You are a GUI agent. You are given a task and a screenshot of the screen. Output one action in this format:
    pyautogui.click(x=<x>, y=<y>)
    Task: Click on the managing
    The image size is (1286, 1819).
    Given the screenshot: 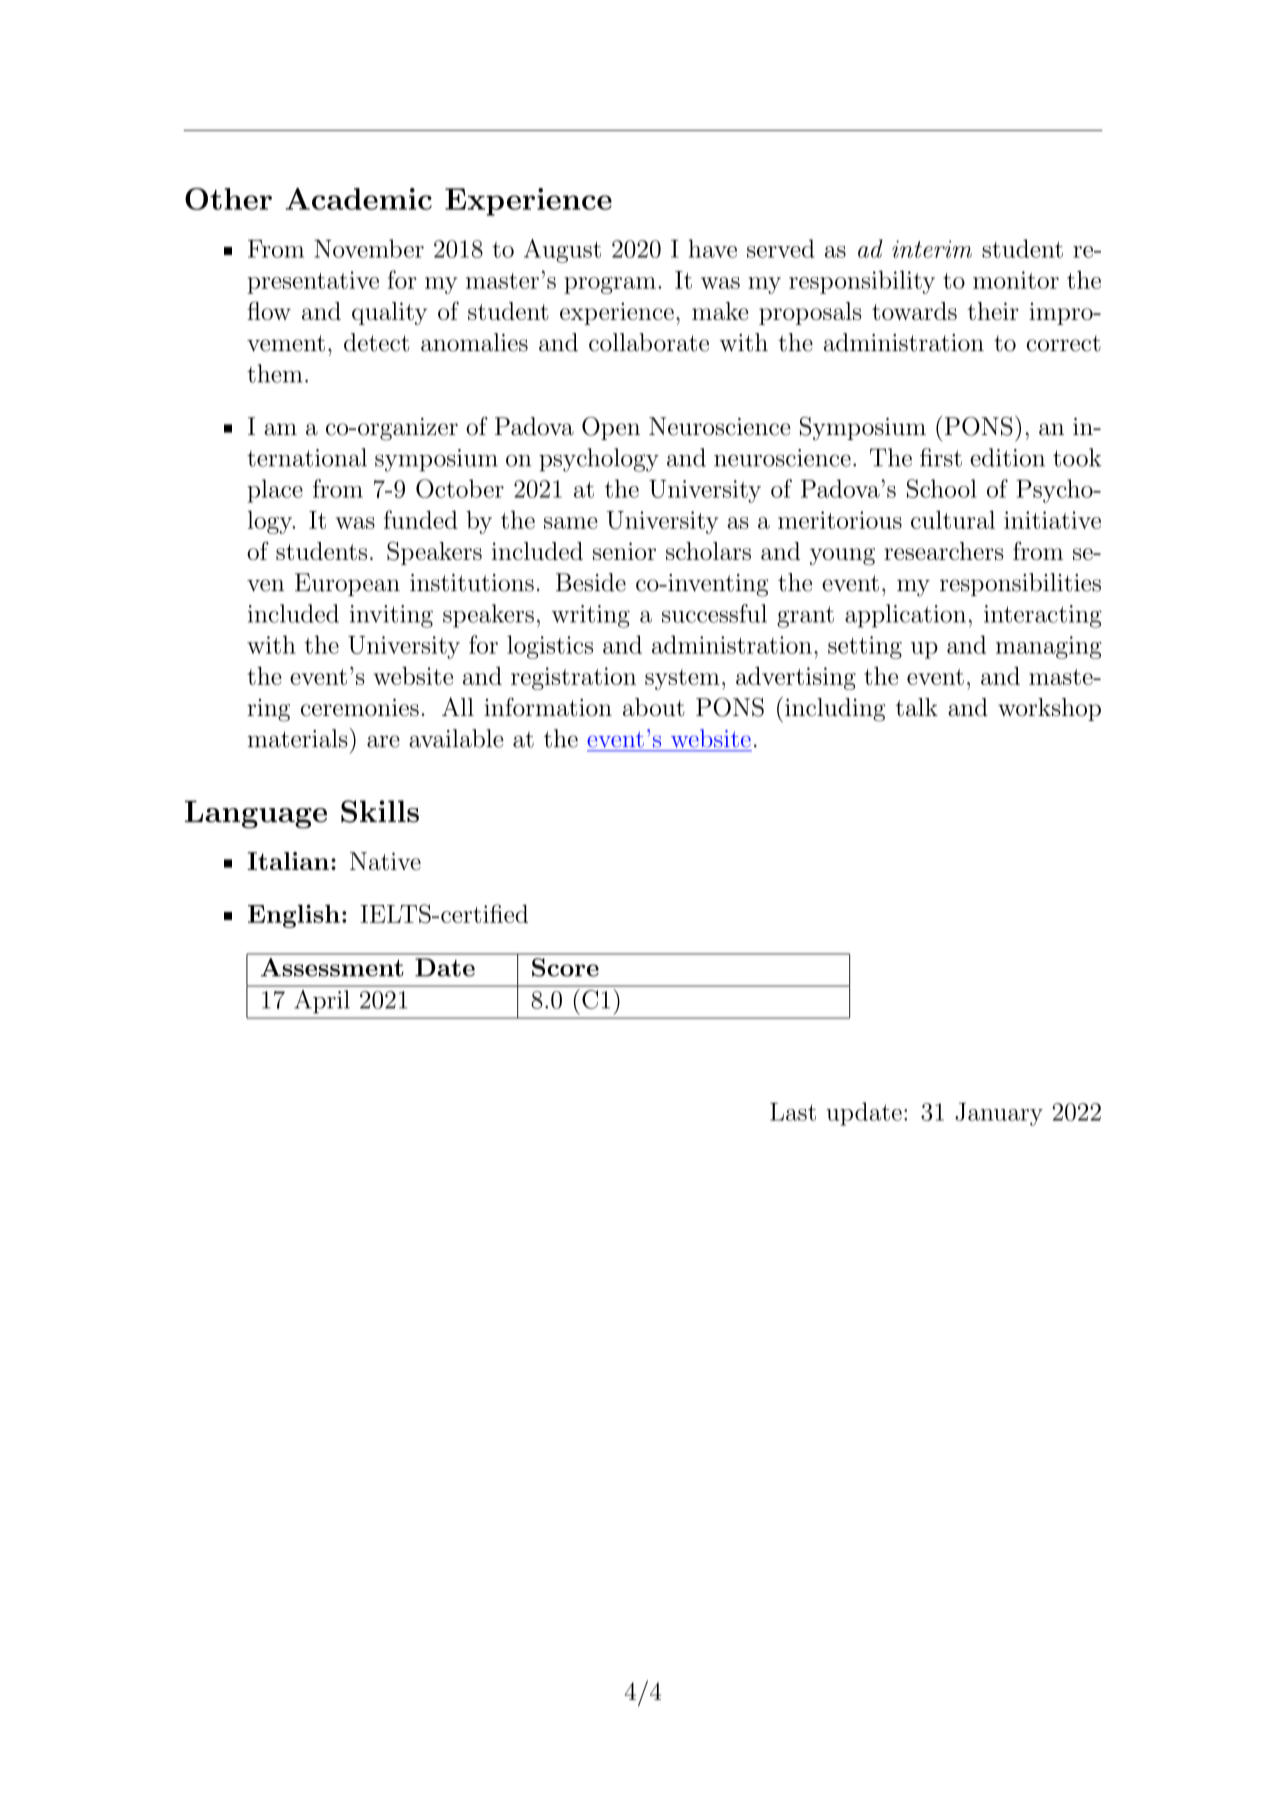 What is the action you would take?
    pyautogui.click(x=1049, y=647)
